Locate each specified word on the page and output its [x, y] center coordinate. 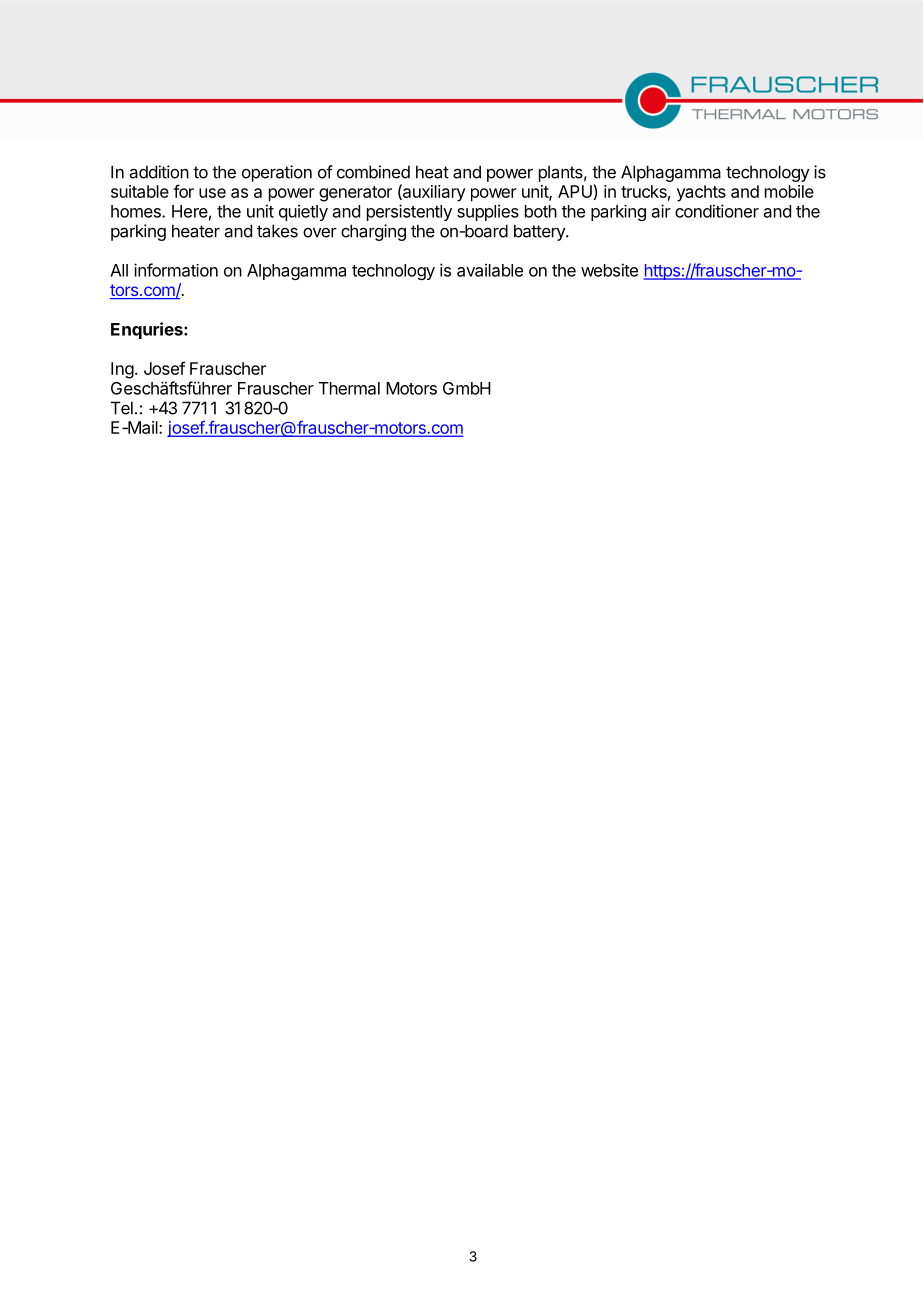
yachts [701, 193]
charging [373, 232]
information [176, 270]
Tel [122, 408]
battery [540, 232]
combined [373, 172]
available [490, 270]
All [119, 270]
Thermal [349, 388]
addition [159, 172]
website [609, 270]
